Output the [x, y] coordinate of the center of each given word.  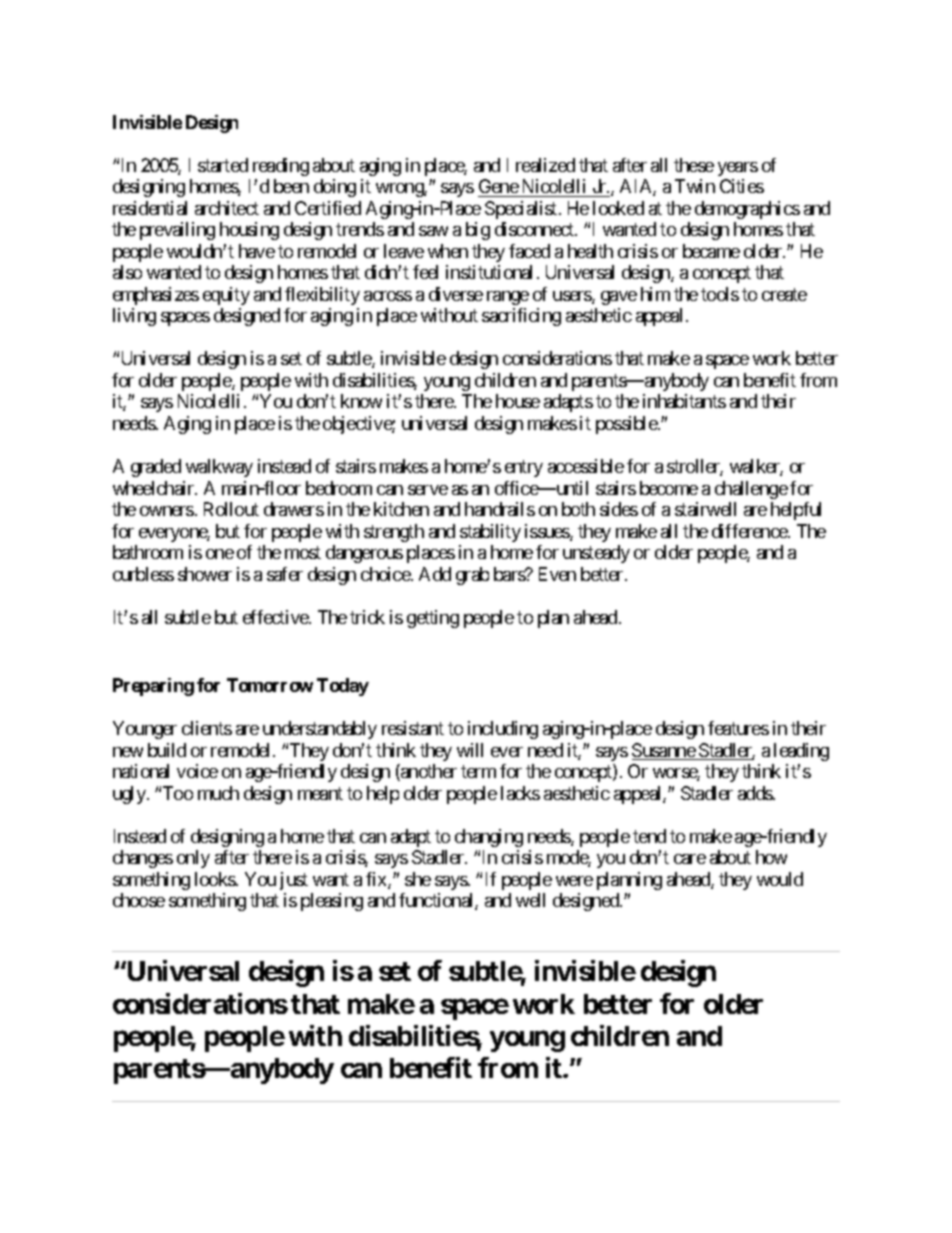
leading [801, 752]
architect [227, 208]
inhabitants [684, 401]
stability [490, 533]
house [518, 401]
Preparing [153, 687]
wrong [400, 190]
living [134, 317]
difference [750, 531]
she [418, 879]
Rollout [231, 509]
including [503, 730]
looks [216, 879]
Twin [695, 186]
